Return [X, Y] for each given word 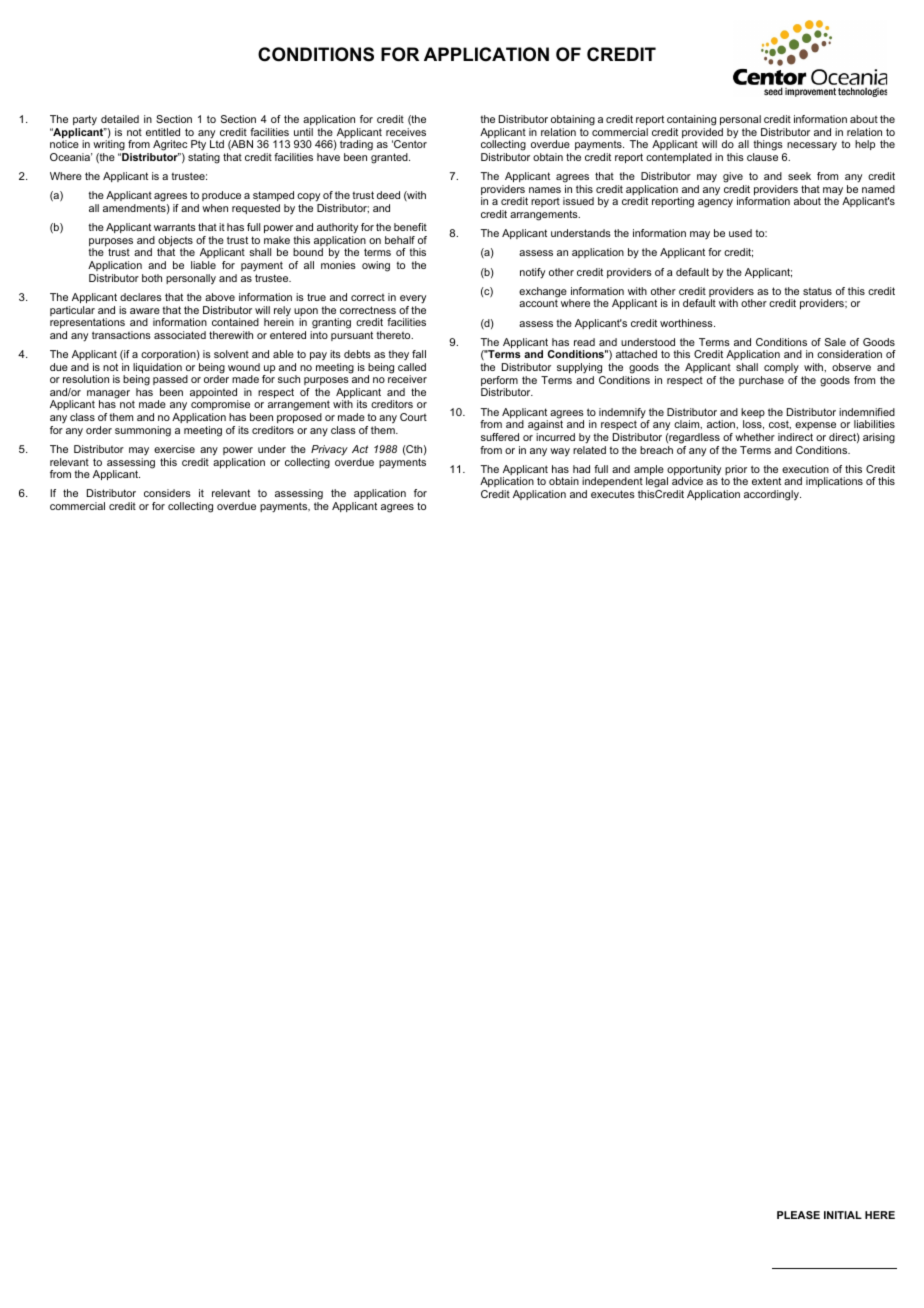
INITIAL [843, 1215]
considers [167, 493]
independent [612, 484]
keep [753, 414]
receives [406, 132]
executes [613, 494]
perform [499, 382]
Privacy [329, 450]
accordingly [772, 495]
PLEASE [798, 1215]
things [769, 147]
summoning [143, 431]
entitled [163, 132]
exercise [174, 449]
